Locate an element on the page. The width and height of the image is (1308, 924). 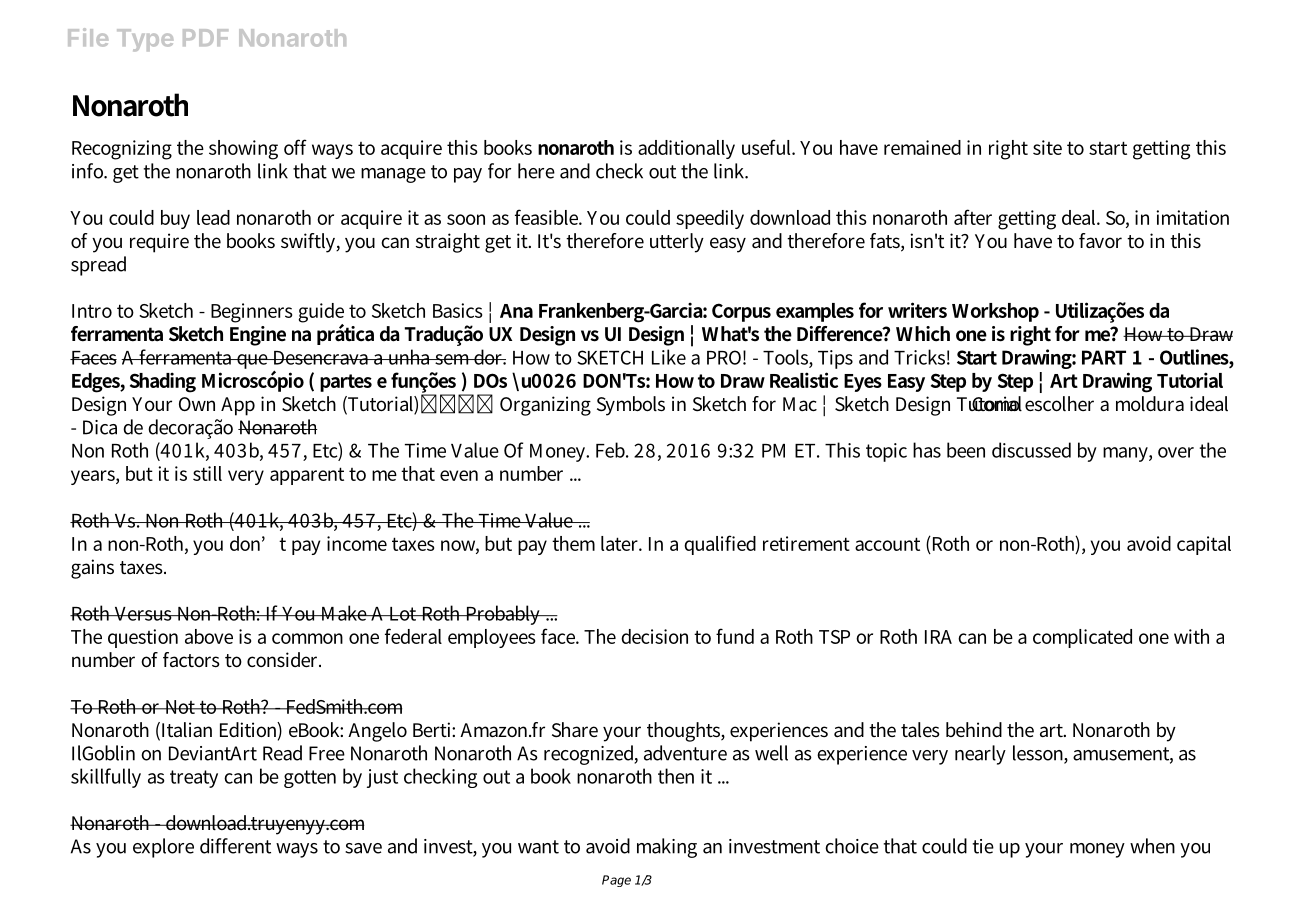
different is located at coordinates (235, 846).
